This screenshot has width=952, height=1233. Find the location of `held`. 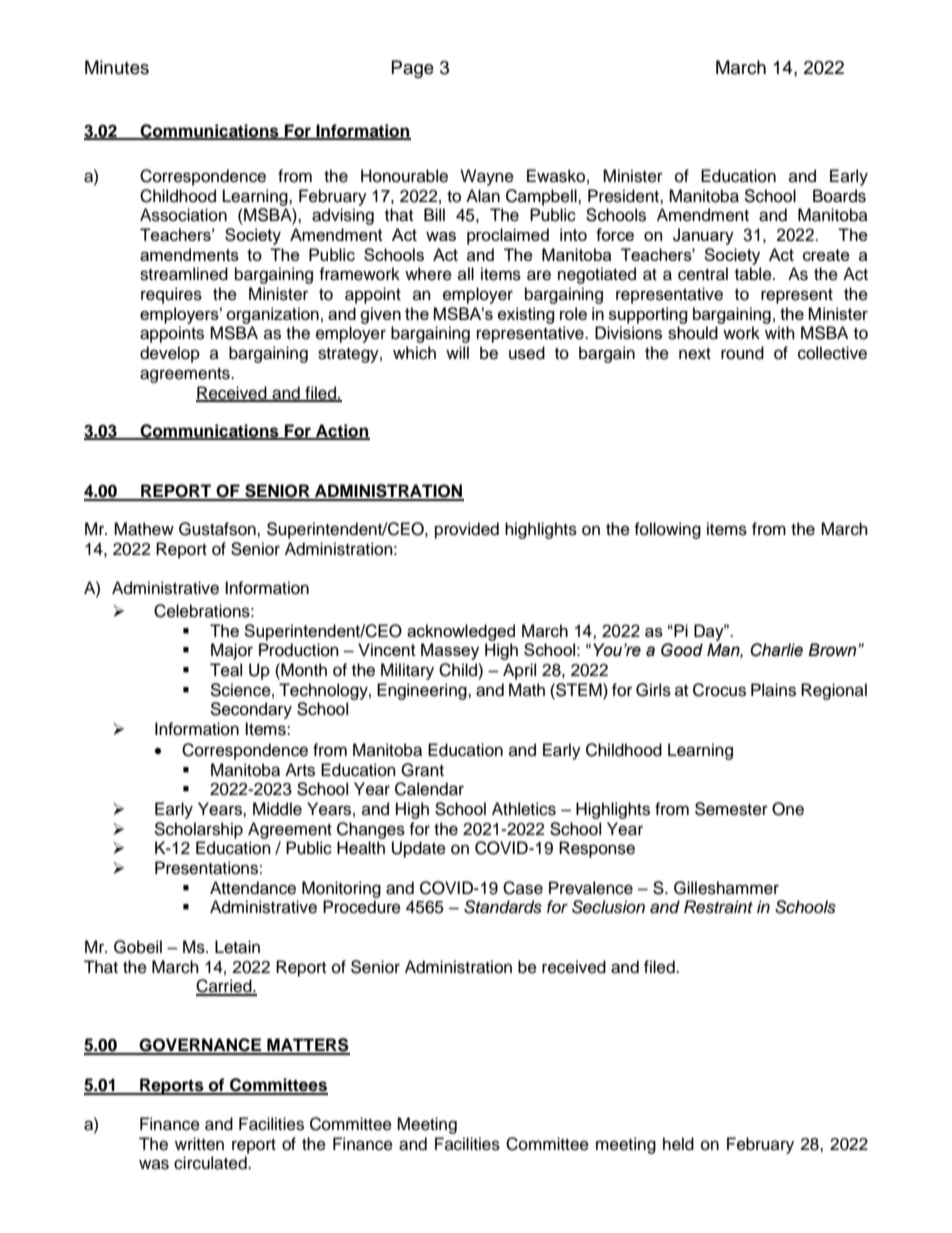

held is located at coordinates (678, 1144).
